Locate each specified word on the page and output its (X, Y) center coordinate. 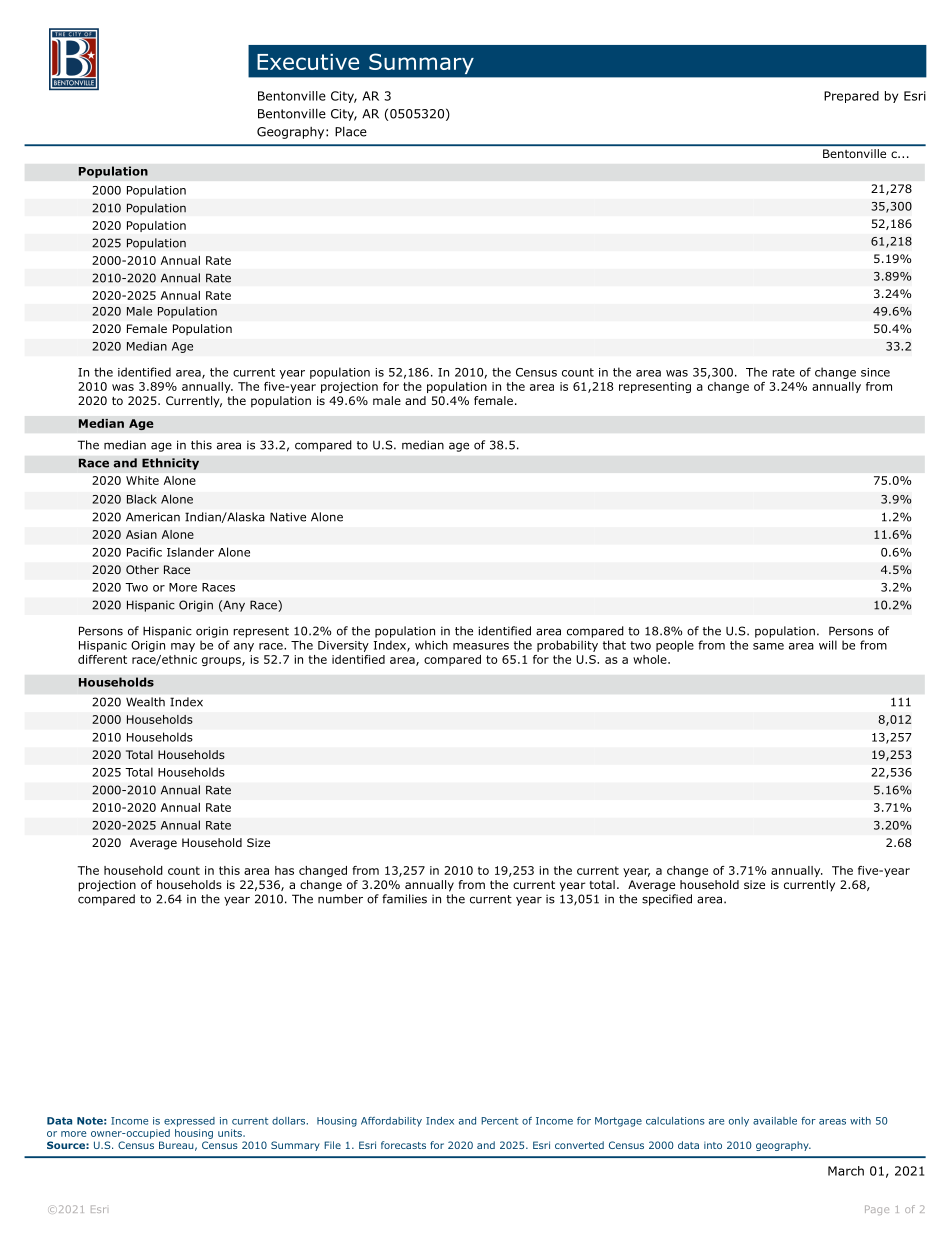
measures (481, 646)
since (875, 372)
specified (667, 900)
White (142, 480)
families (404, 899)
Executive (308, 62)
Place (351, 132)
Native (288, 517)
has (284, 870)
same (768, 646)
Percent (499, 1121)
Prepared (851, 97)
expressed (189, 1122)
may (183, 647)
